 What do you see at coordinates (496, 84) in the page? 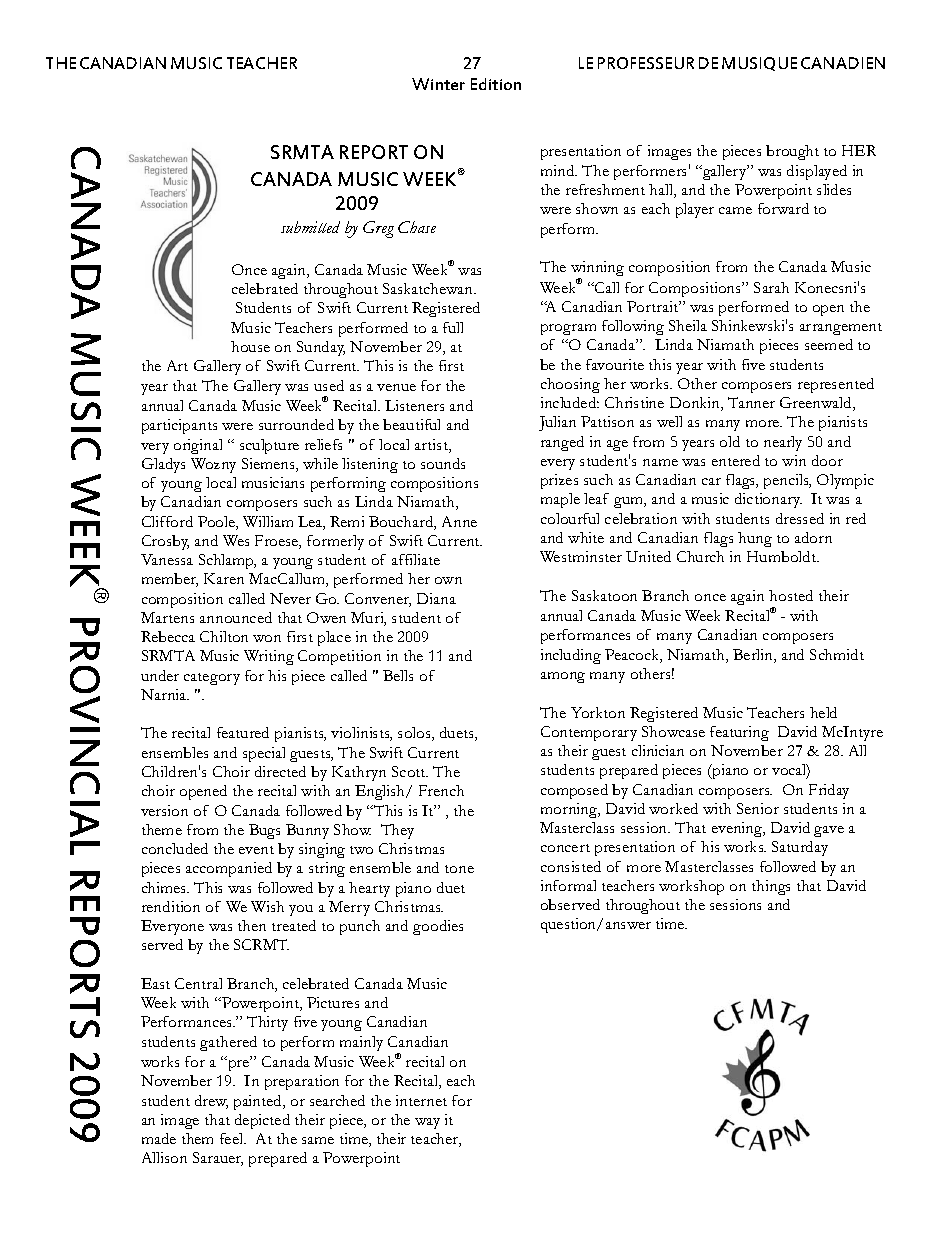
I see `Edition` at bounding box center [496, 84].
